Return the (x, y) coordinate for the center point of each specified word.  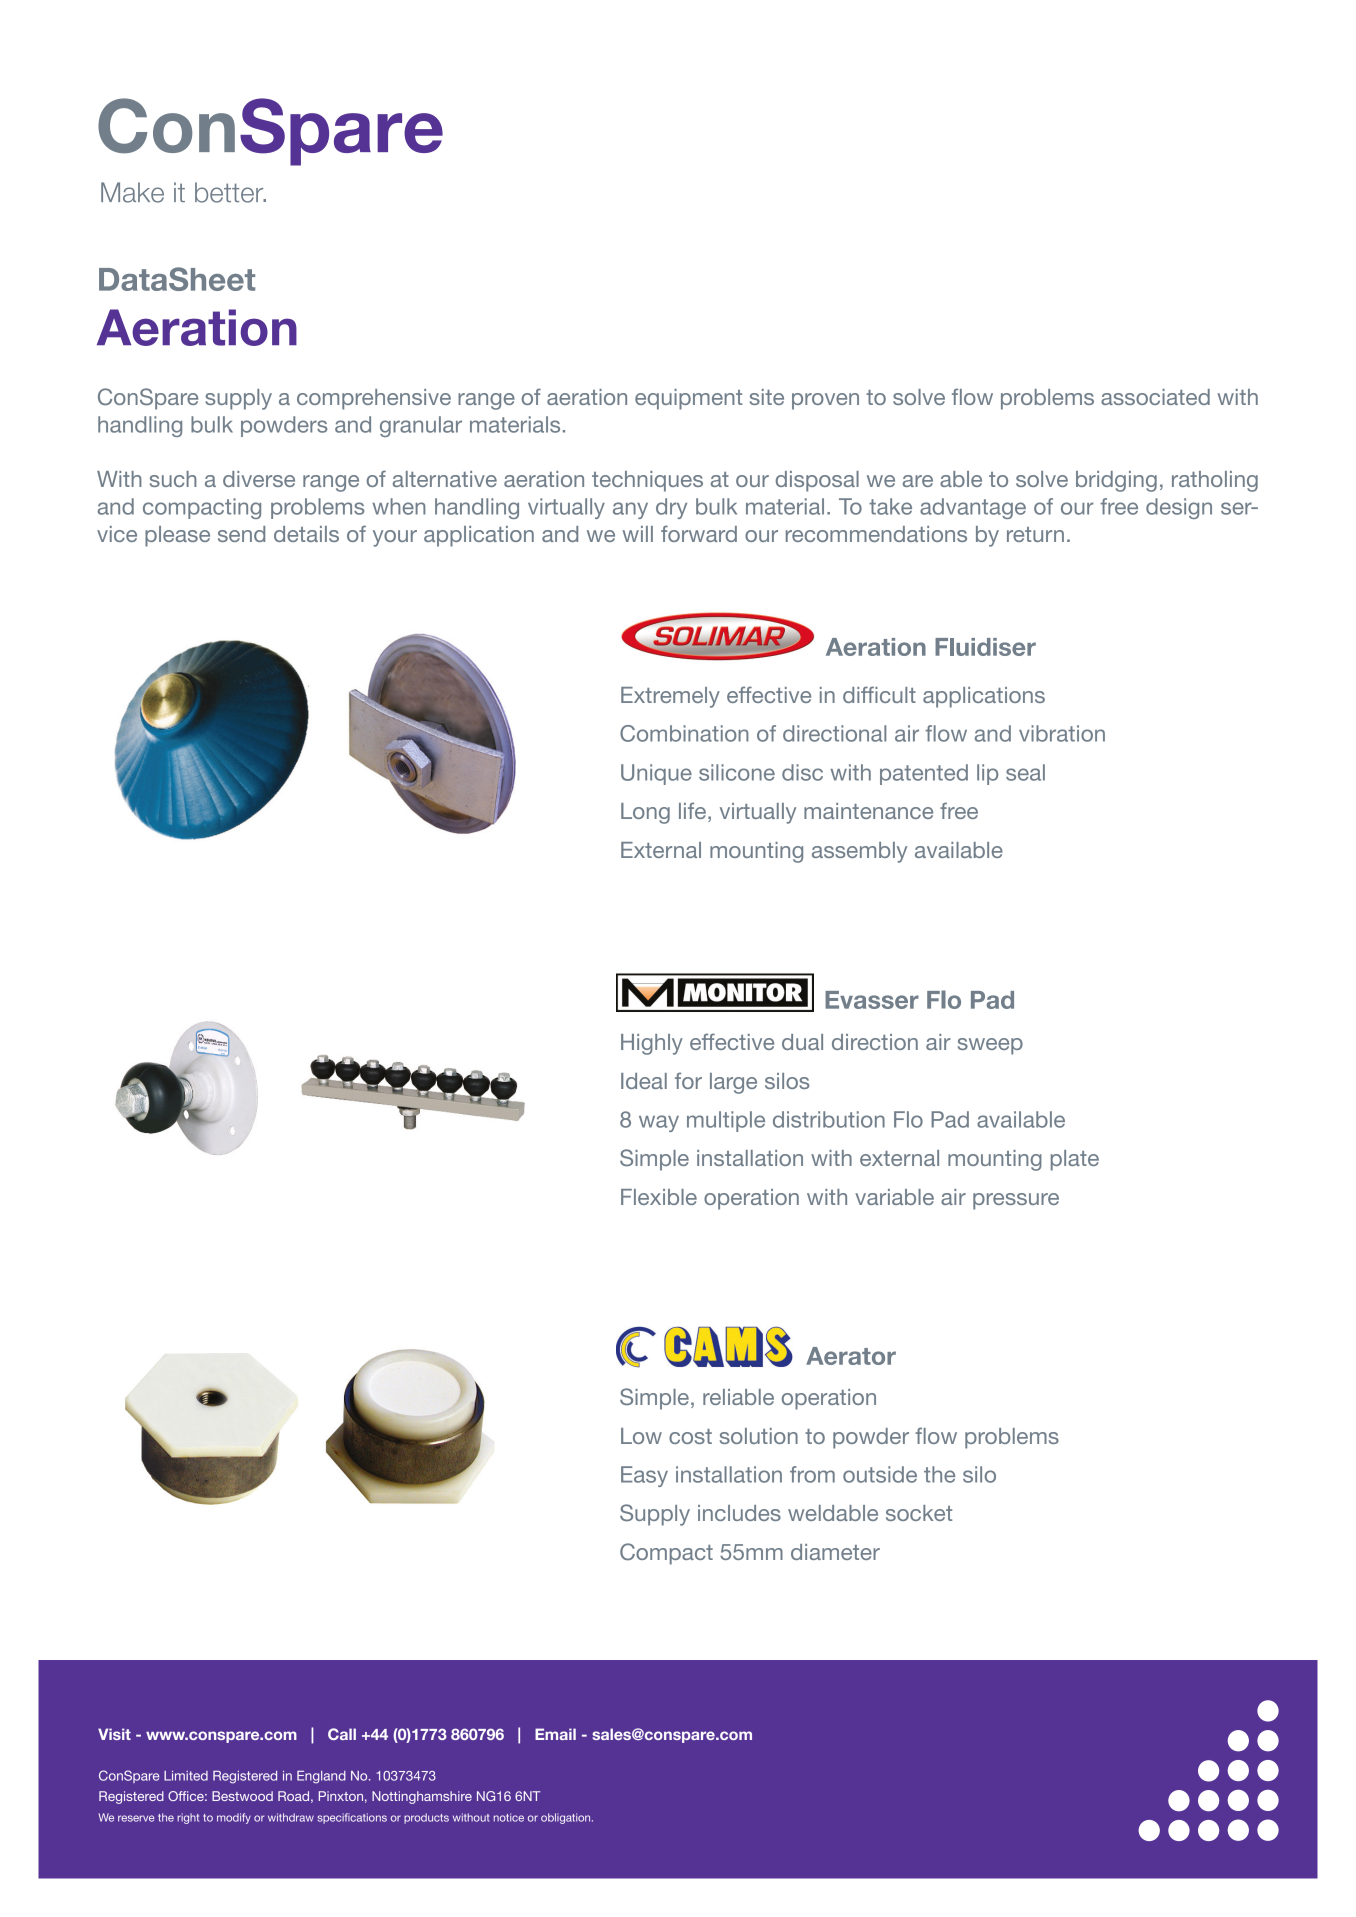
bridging (1116, 481)
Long (645, 813)
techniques (647, 481)
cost (690, 1436)
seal (1025, 772)
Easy (644, 1476)
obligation (567, 1818)
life (692, 810)
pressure (1016, 1201)
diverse (259, 479)
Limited (186, 1776)
